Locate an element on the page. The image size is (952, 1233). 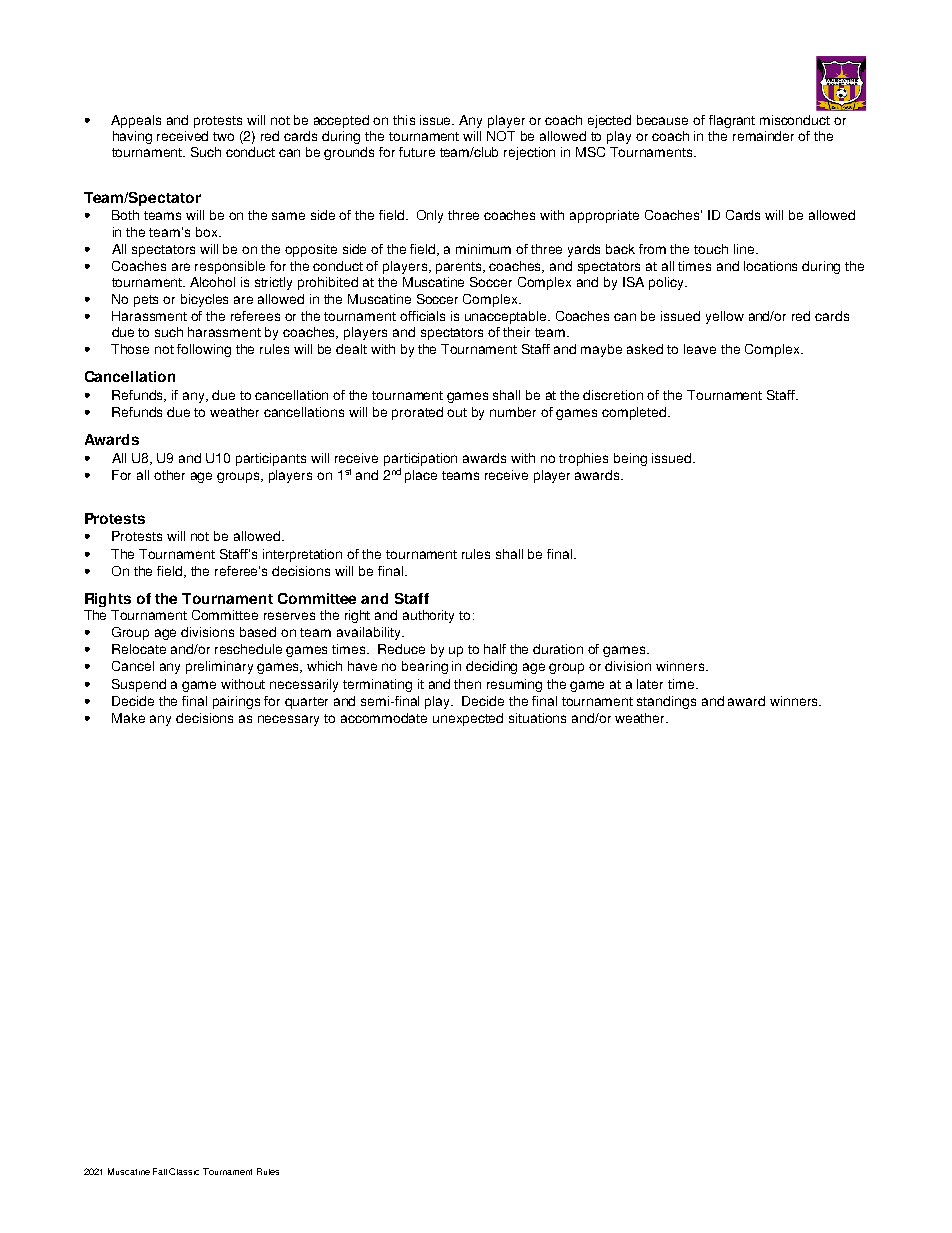
two is located at coordinates (223, 136).
